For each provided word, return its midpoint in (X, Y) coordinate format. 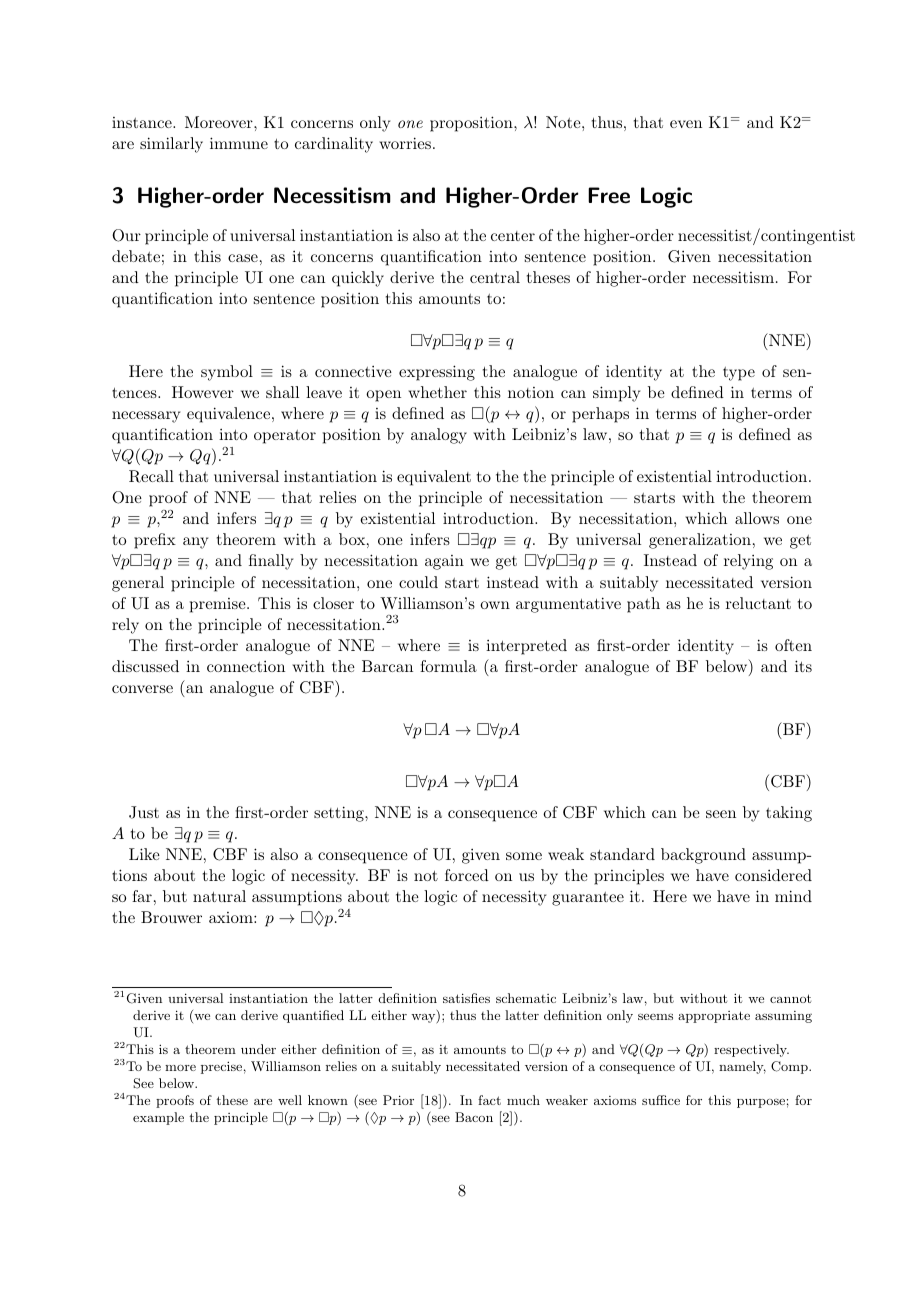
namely (742, 1067)
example (158, 1118)
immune (239, 143)
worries (405, 143)
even (686, 124)
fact (489, 1100)
